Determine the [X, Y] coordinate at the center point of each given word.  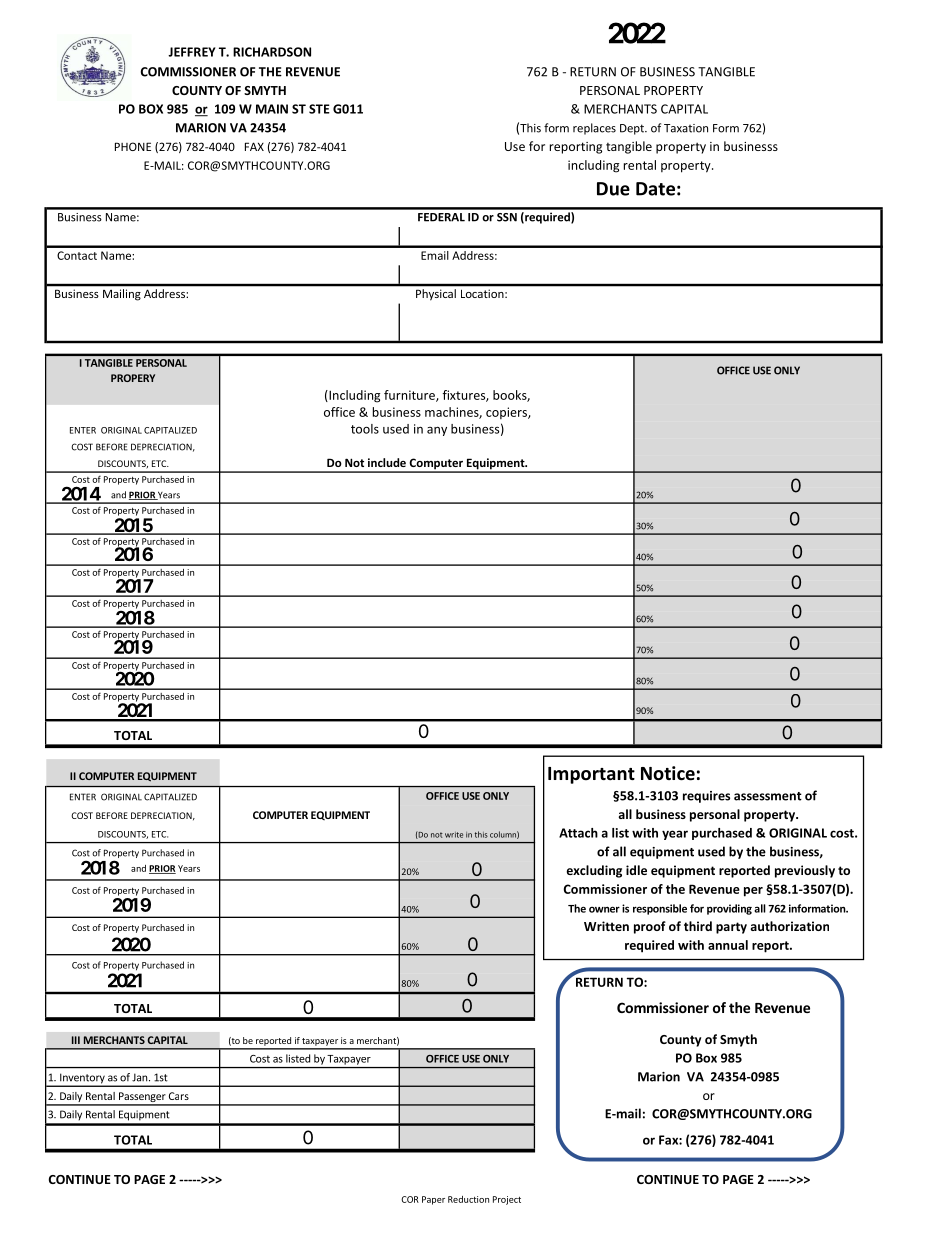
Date [655, 189]
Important [591, 775]
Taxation [686, 128]
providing [729, 909]
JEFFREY [192, 52]
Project [507, 1200]
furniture [410, 396]
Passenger [142, 1098]
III [76, 1040]
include [387, 462]
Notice [668, 773]
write [454, 835]
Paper [433, 1200]
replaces [594, 129]
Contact [77, 255]
